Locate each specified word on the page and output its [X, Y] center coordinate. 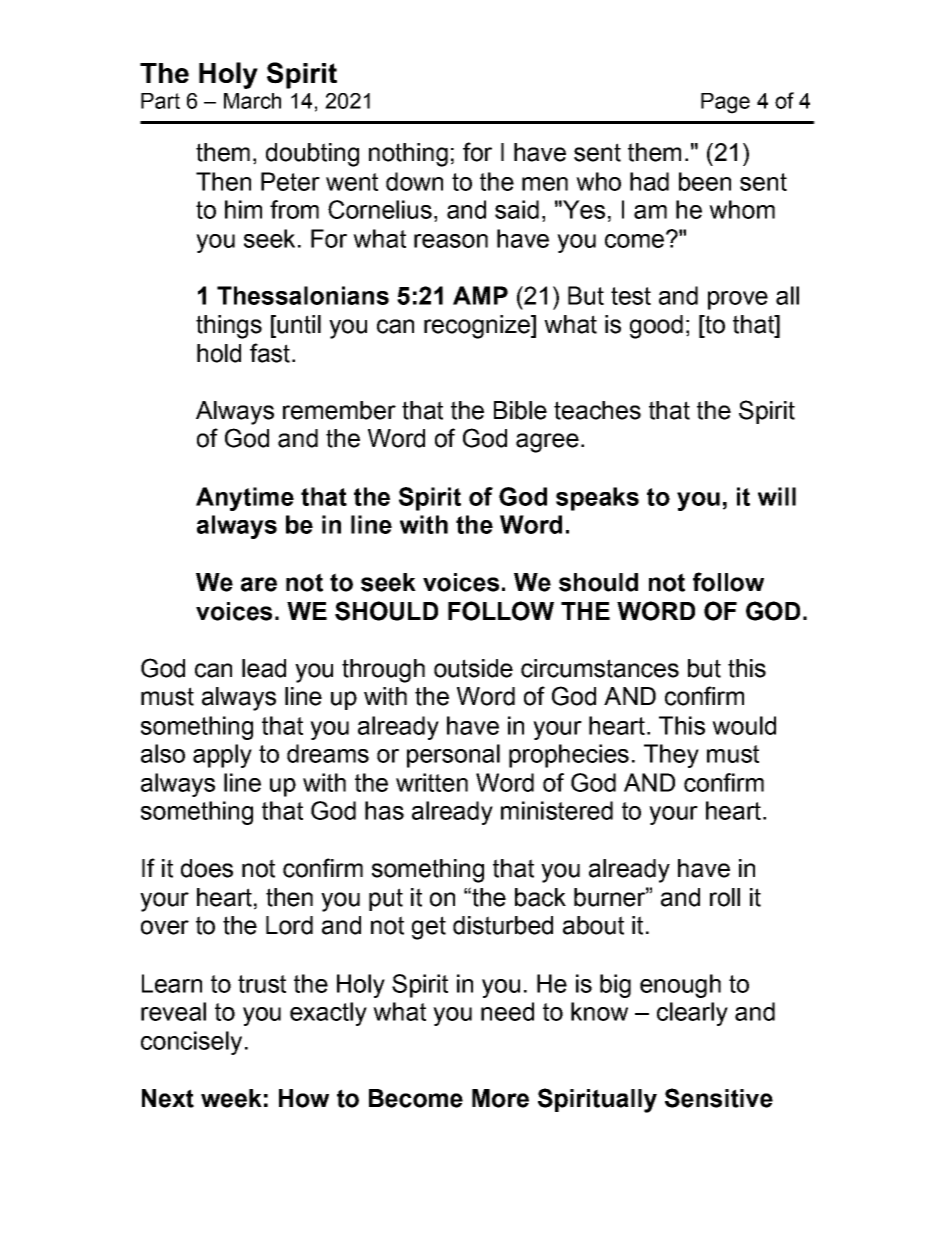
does [207, 868]
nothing [408, 155]
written [432, 782]
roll [725, 897]
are [259, 584]
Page [725, 103]
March [252, 101]
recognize [478, 327]
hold [219, 353]
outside [473, 668]
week [231, 1098]
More [500, 1098]
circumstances [600, 668]
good [656, 327]
